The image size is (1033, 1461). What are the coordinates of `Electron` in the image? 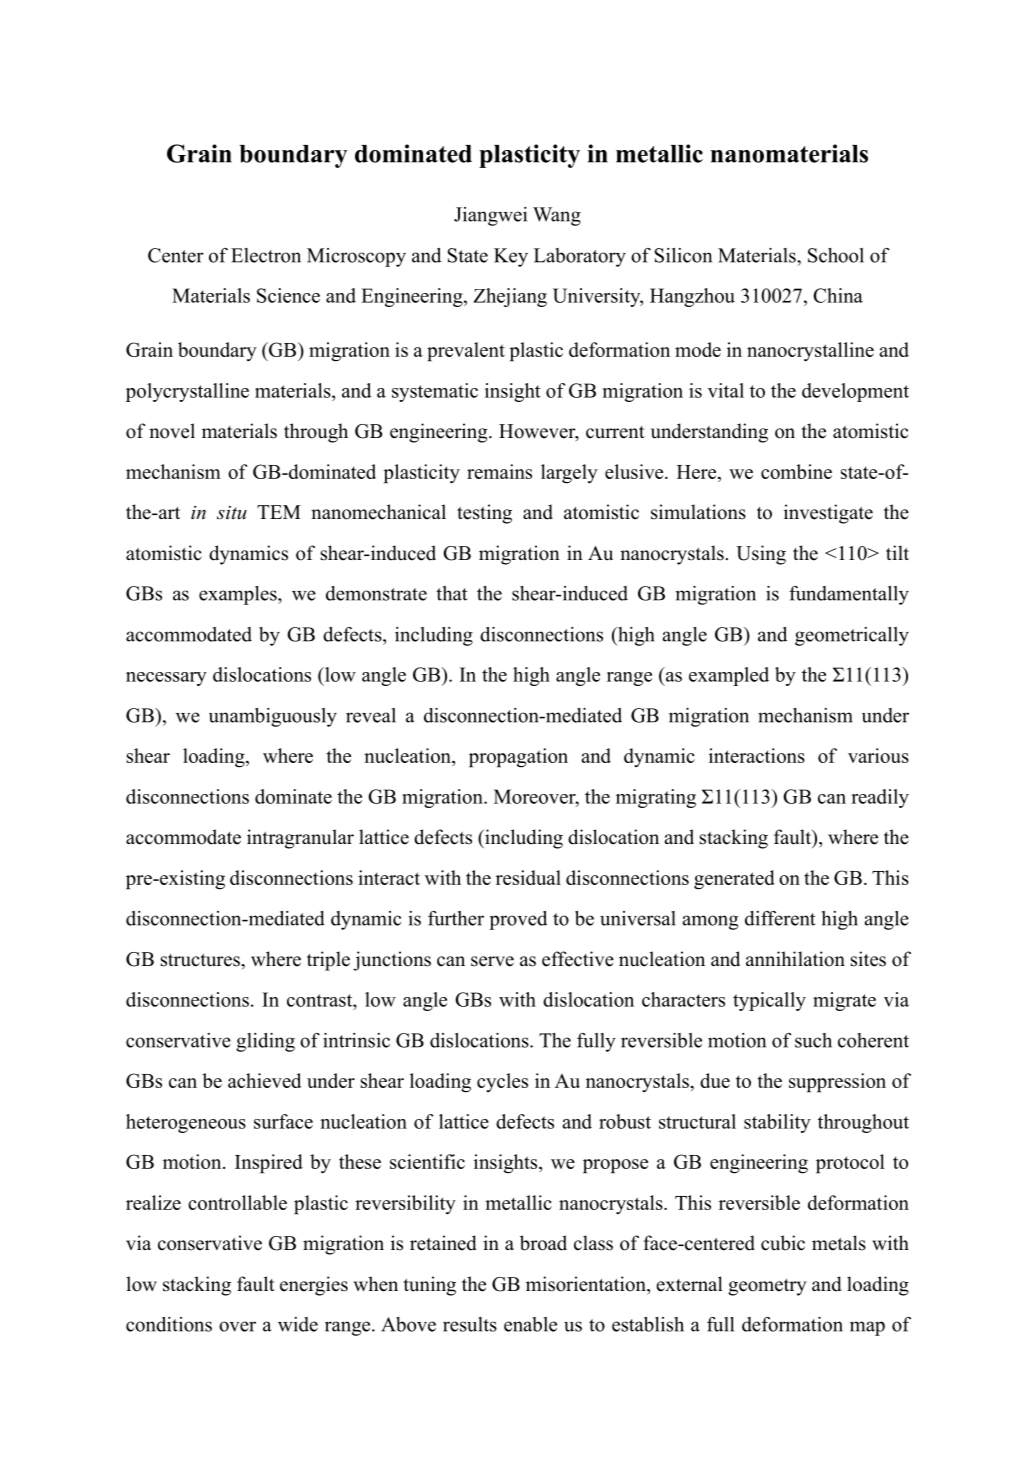 It's located at (266, 255).
